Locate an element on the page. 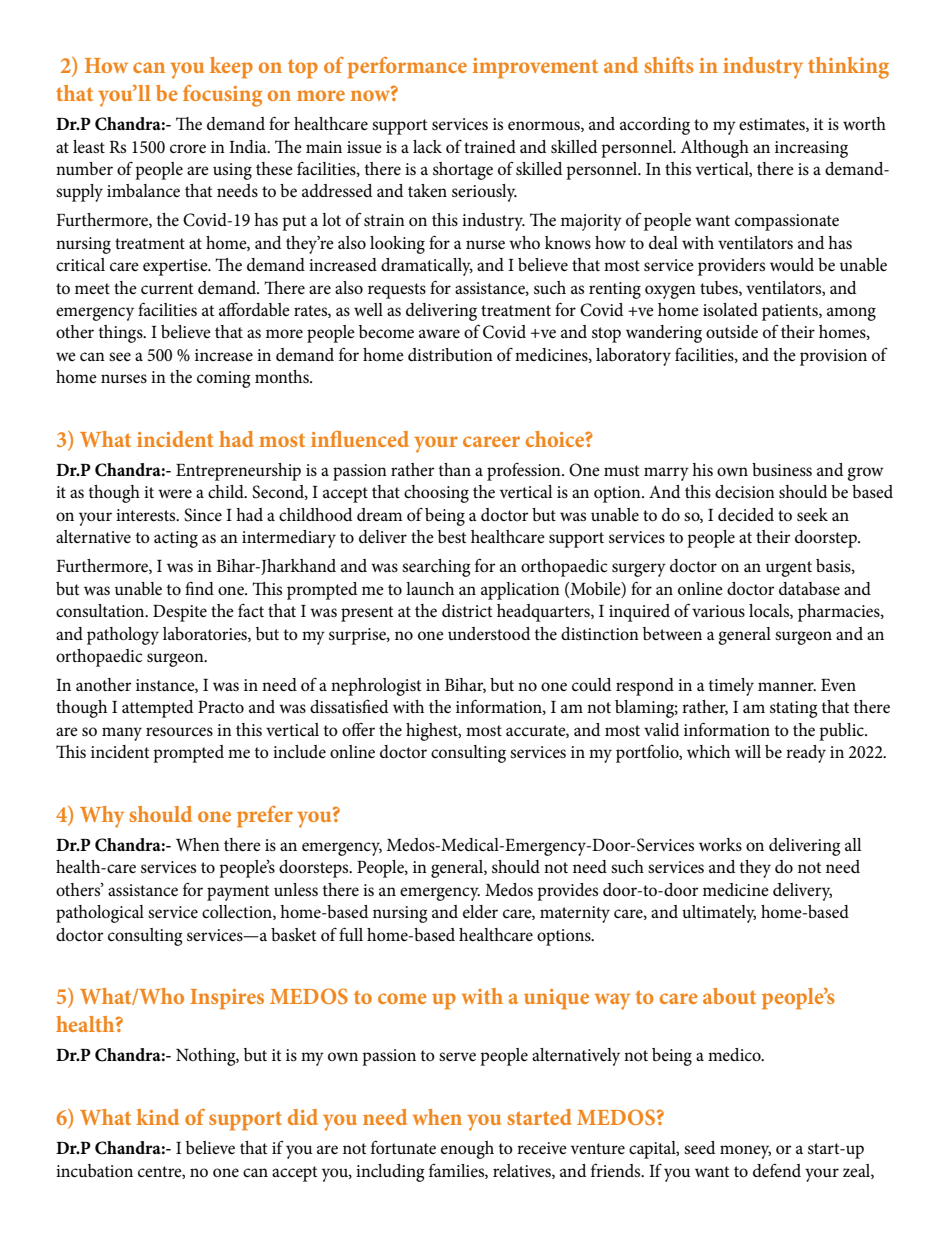  money is located at coordinates (745, 1152).
